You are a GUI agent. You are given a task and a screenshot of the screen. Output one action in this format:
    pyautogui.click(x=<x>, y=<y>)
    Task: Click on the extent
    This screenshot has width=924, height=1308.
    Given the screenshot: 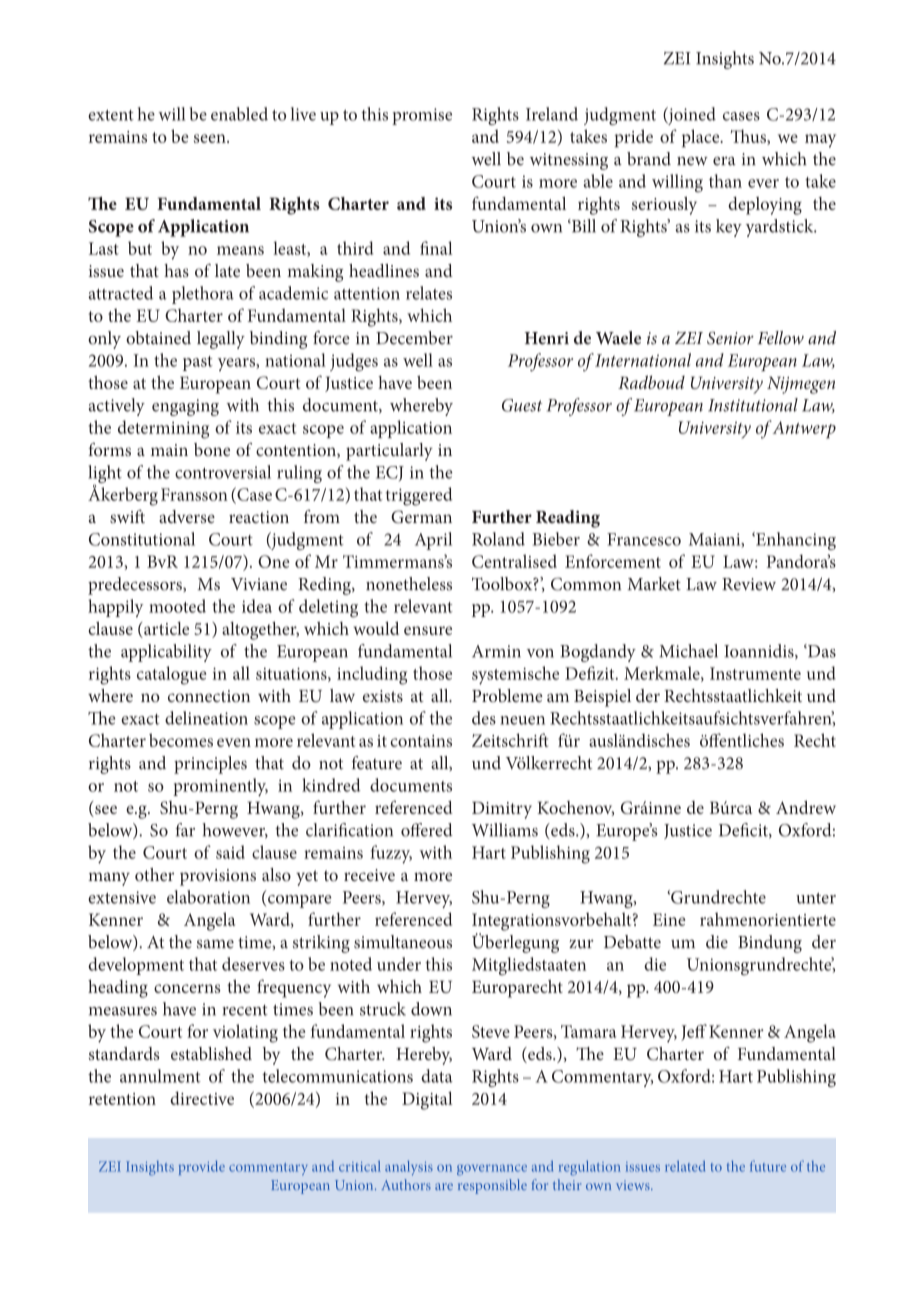 What is the action you would take?
    pyautogui.click(x=111, y=115)
